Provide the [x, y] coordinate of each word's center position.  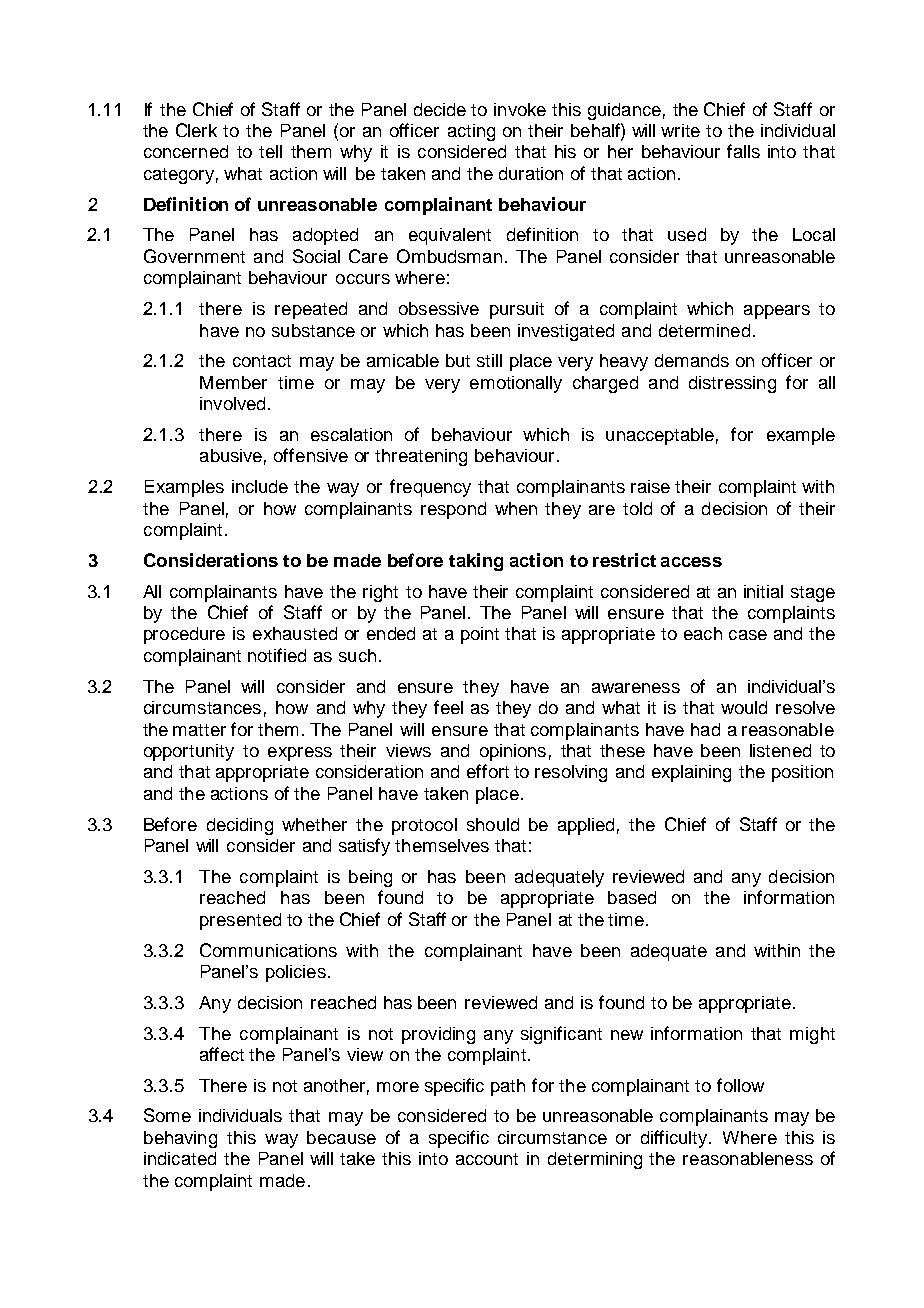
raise [650, 486]
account [487, 1159]
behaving [180, 1139]
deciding [240, 826]
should [493, 824]
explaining [691, 773]
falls [743, 151]
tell [270, 151]
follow [740, 1085]
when [516, 508]
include [260, 486]
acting [471, 132]
